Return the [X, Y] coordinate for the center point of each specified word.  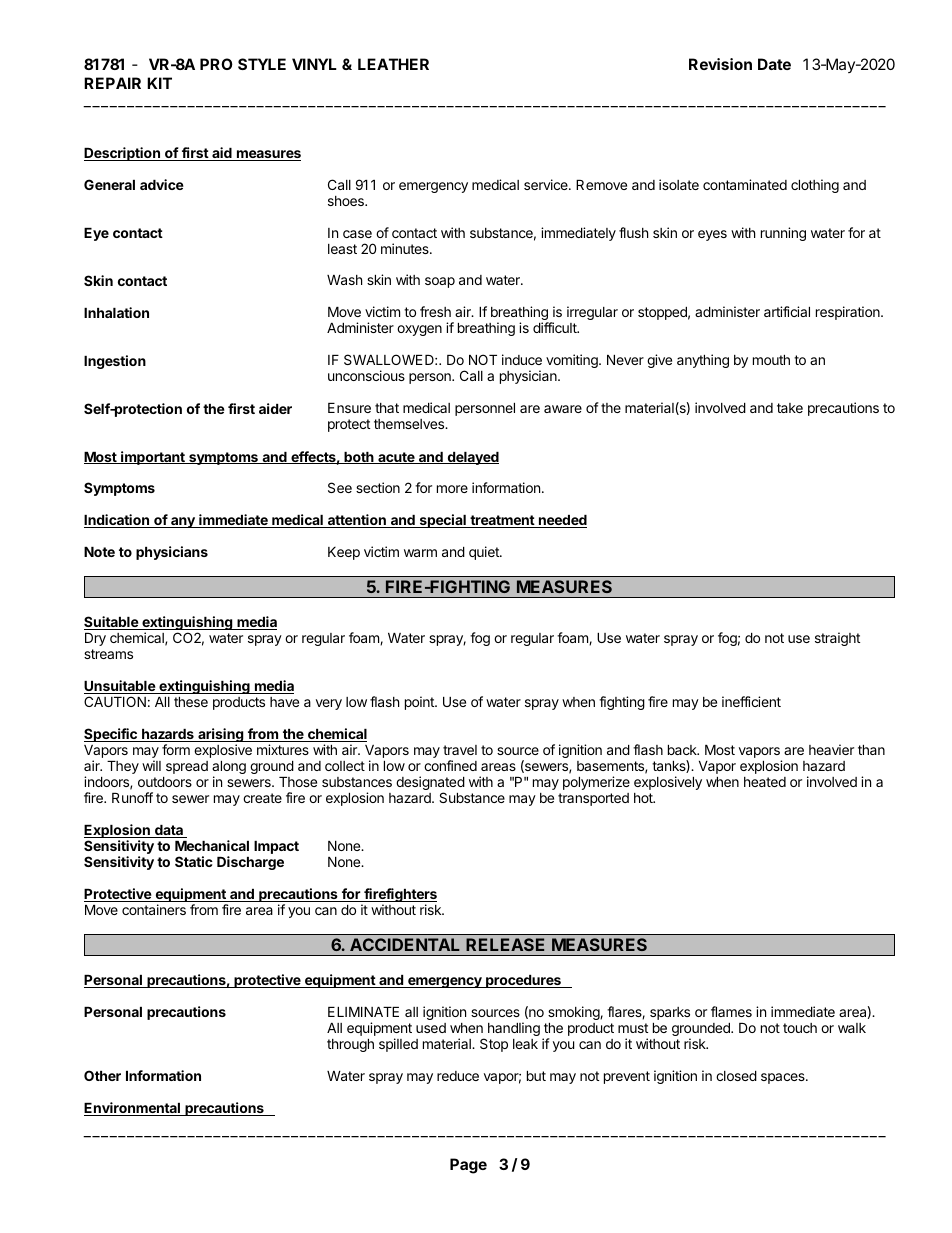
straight [837, 639]
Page [468, 1166]
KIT [159, 83]
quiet [485, 553]
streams [108, 654]
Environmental [133, 1109]
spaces [784, 1078]
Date [774, 64]
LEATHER [393, 64]
